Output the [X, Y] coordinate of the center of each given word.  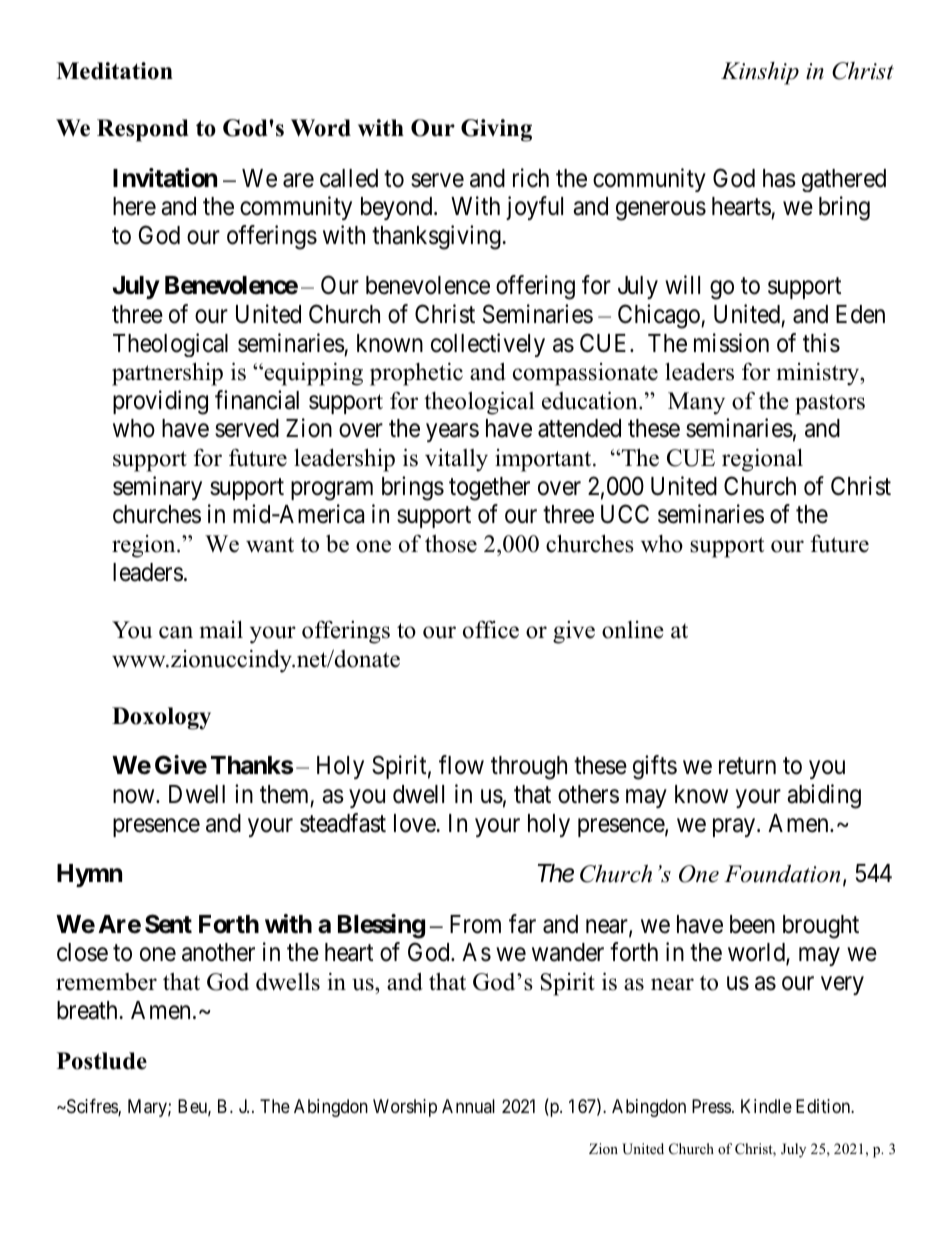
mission [731, 343]
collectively [488, 345]
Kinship [760, 73]
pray [735, 827]
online [633, 630]
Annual [468, 1106]
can [176, 632]
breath [87, 1010]
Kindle [766, 1106]
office [491, 630]
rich [531, 178]
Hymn [89, 875]
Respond [143, 130]
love [415, 823]
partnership [167, 374]
